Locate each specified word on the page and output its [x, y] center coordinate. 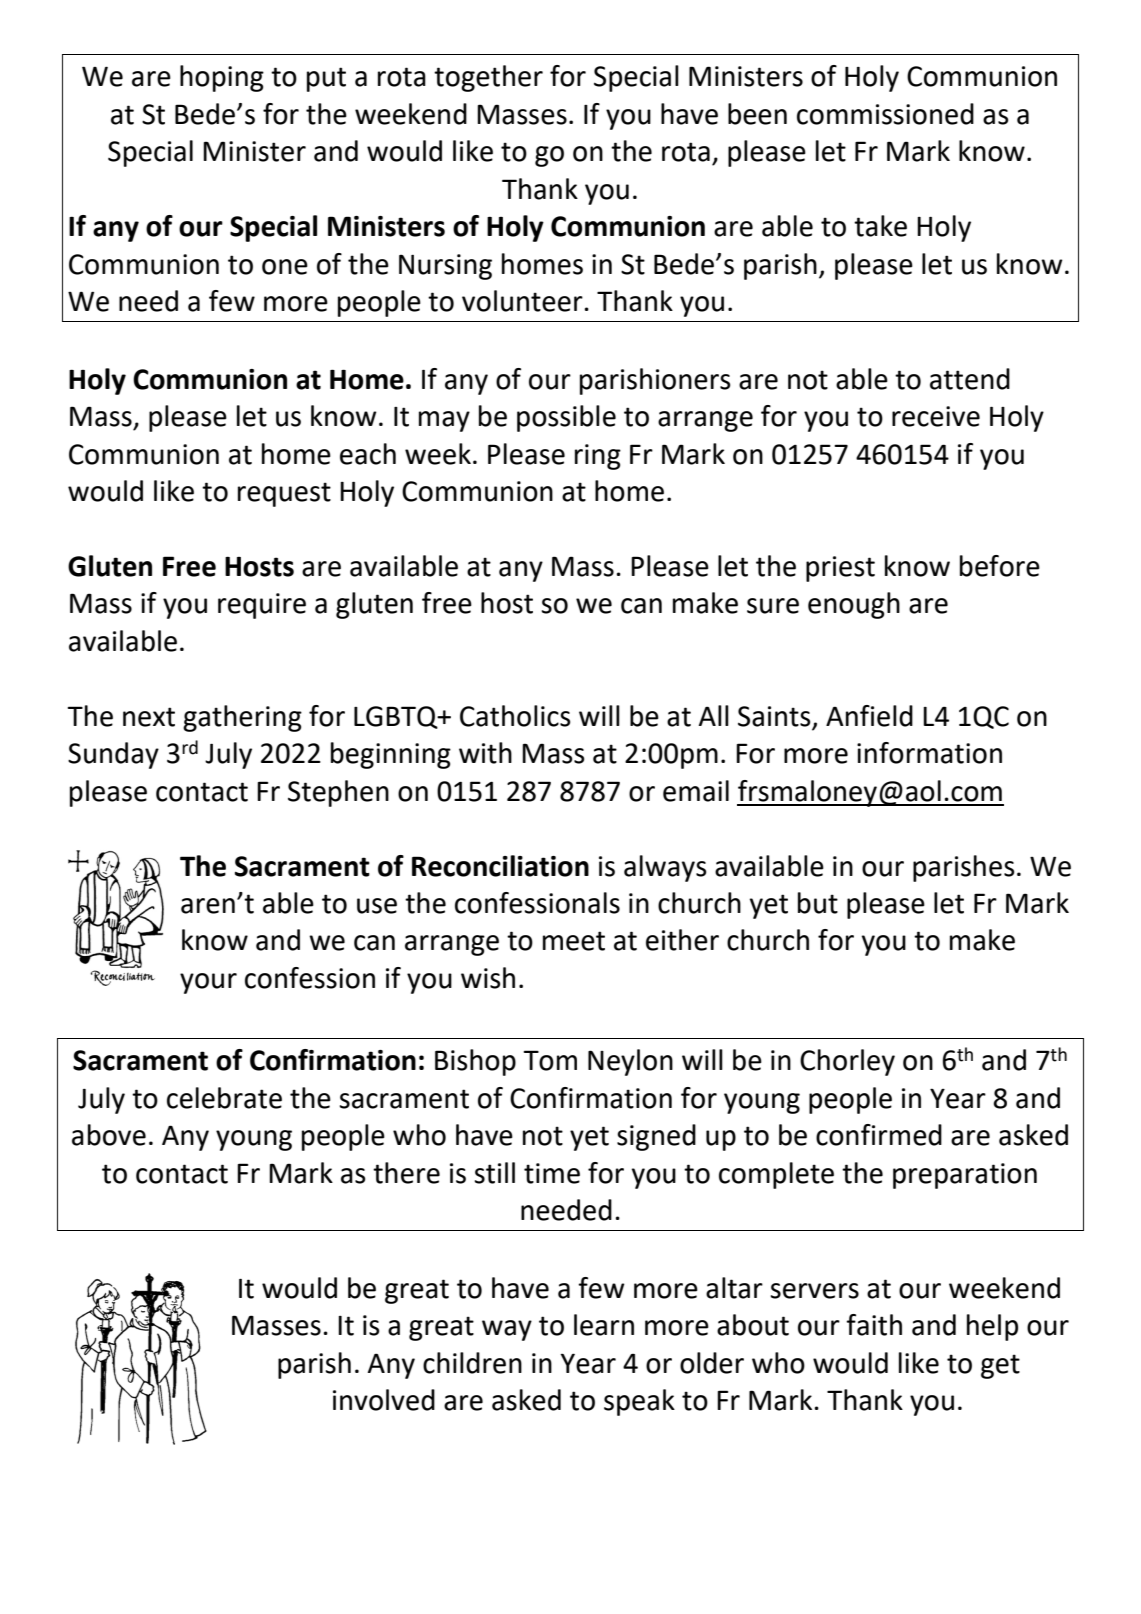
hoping [222, 78]
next [149, 717]
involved [384, 1400]
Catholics [515, 716]
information [929, 753]
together [488, 78]
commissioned [885, 114]
